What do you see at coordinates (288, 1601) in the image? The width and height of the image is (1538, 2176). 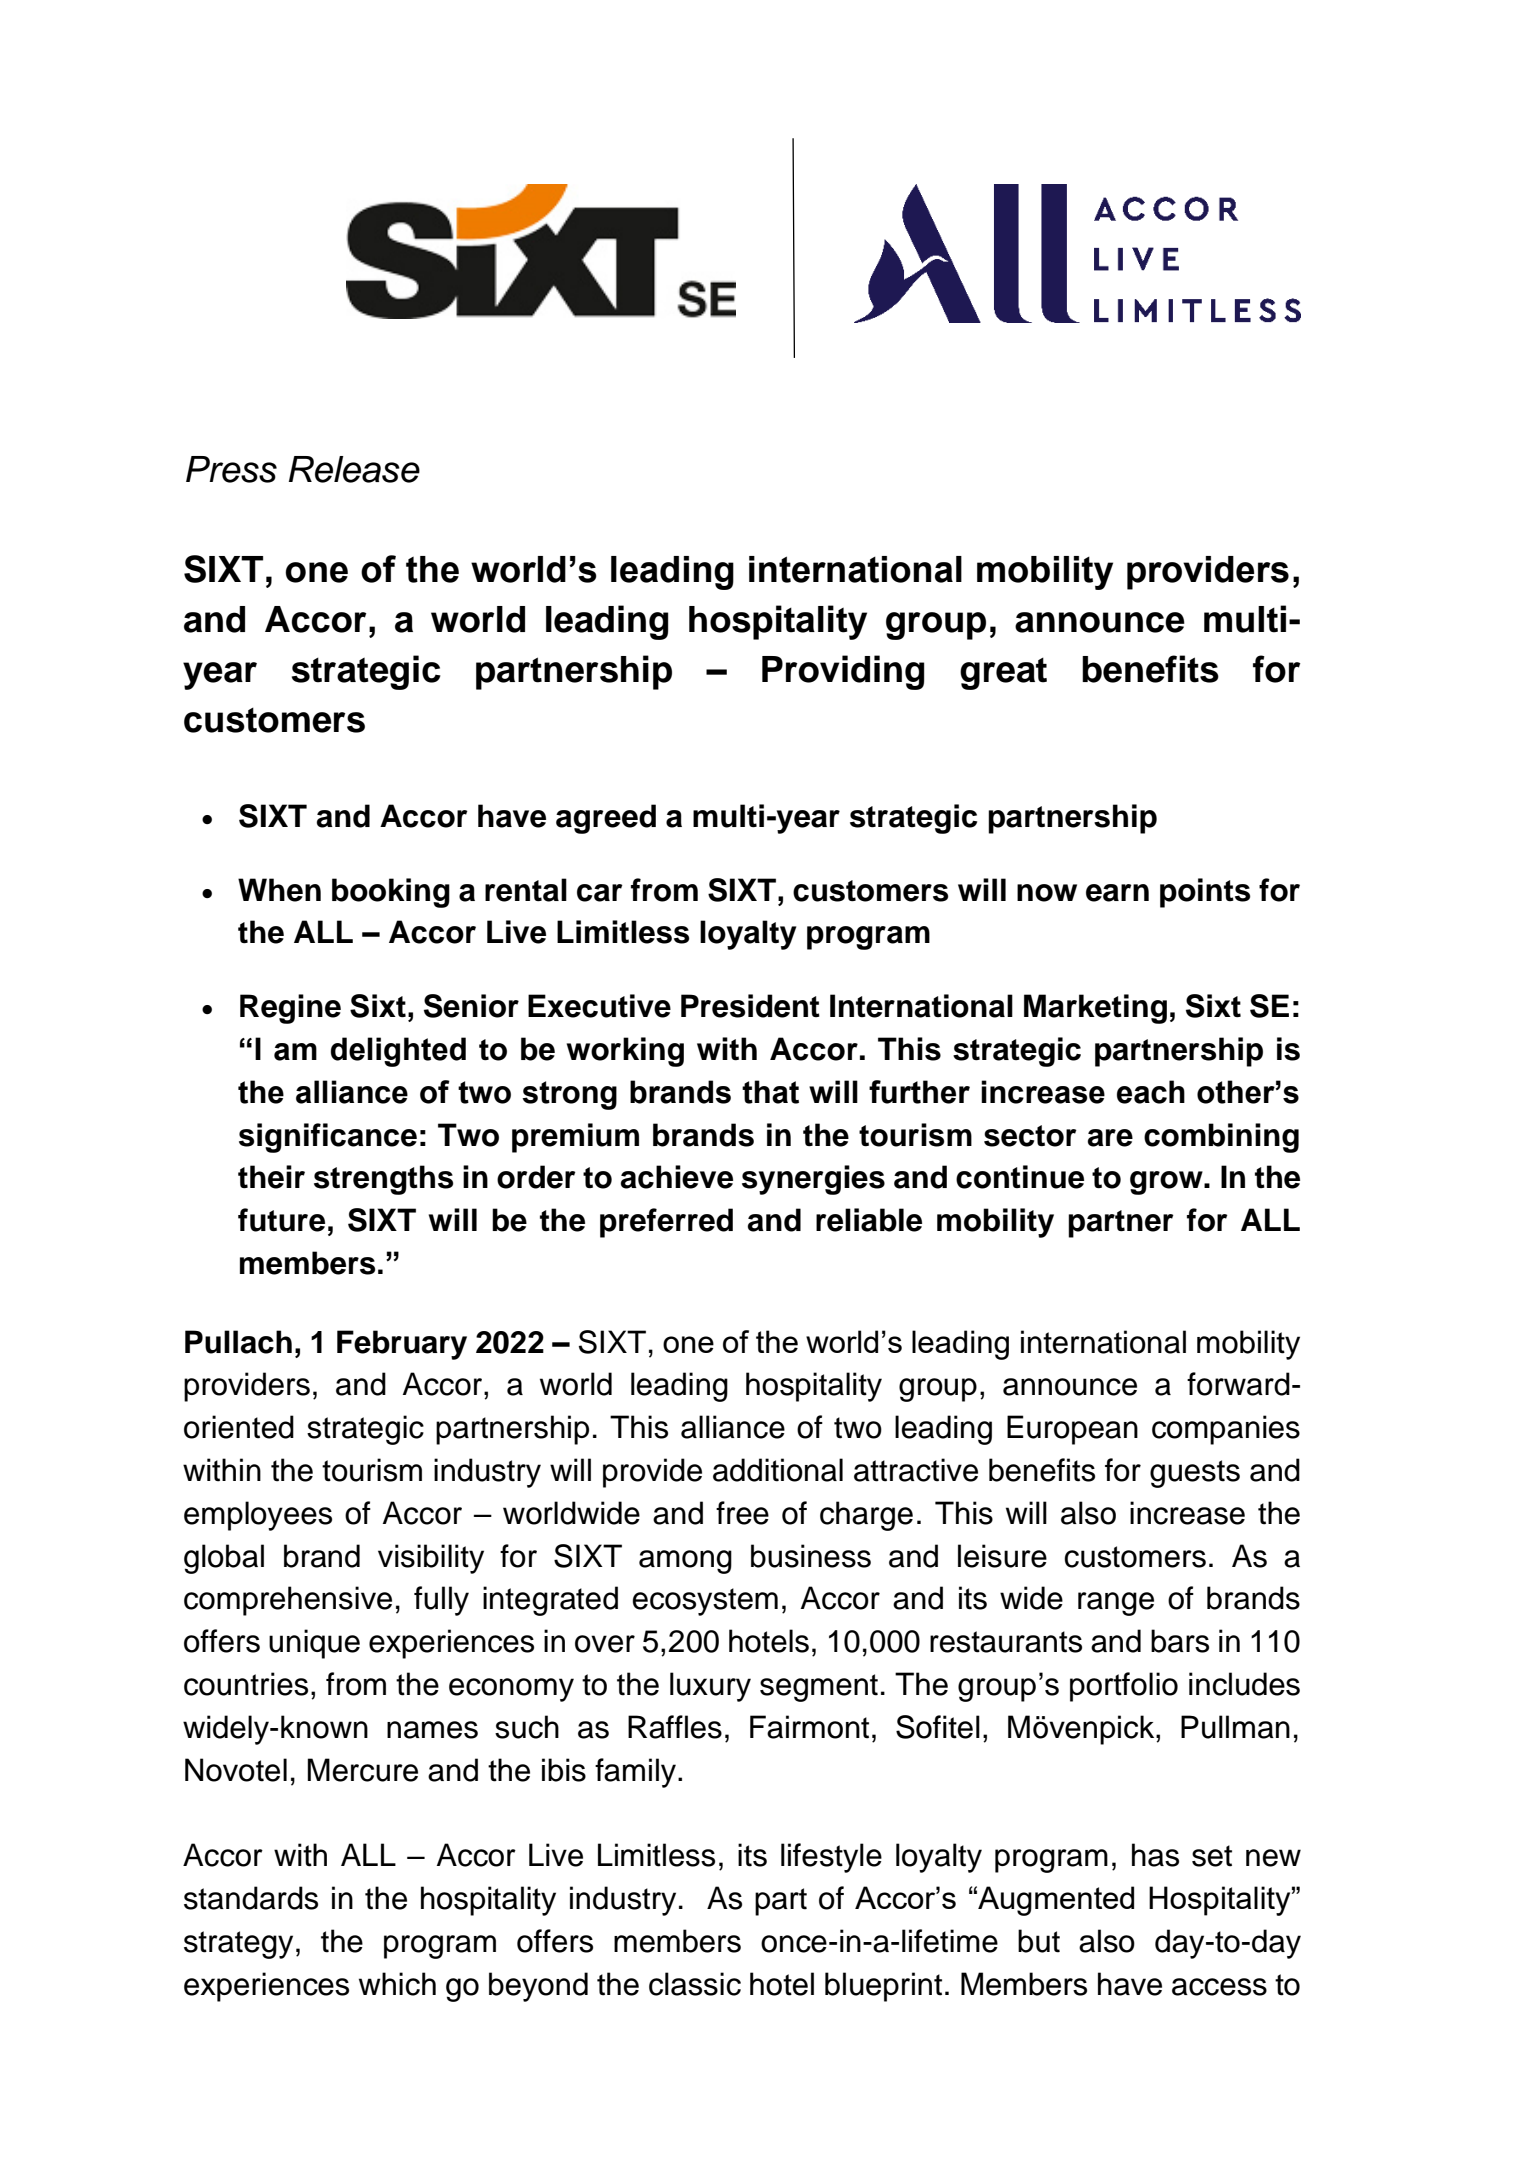 I see `comprehensive` at bounding box center [288, 1601].
